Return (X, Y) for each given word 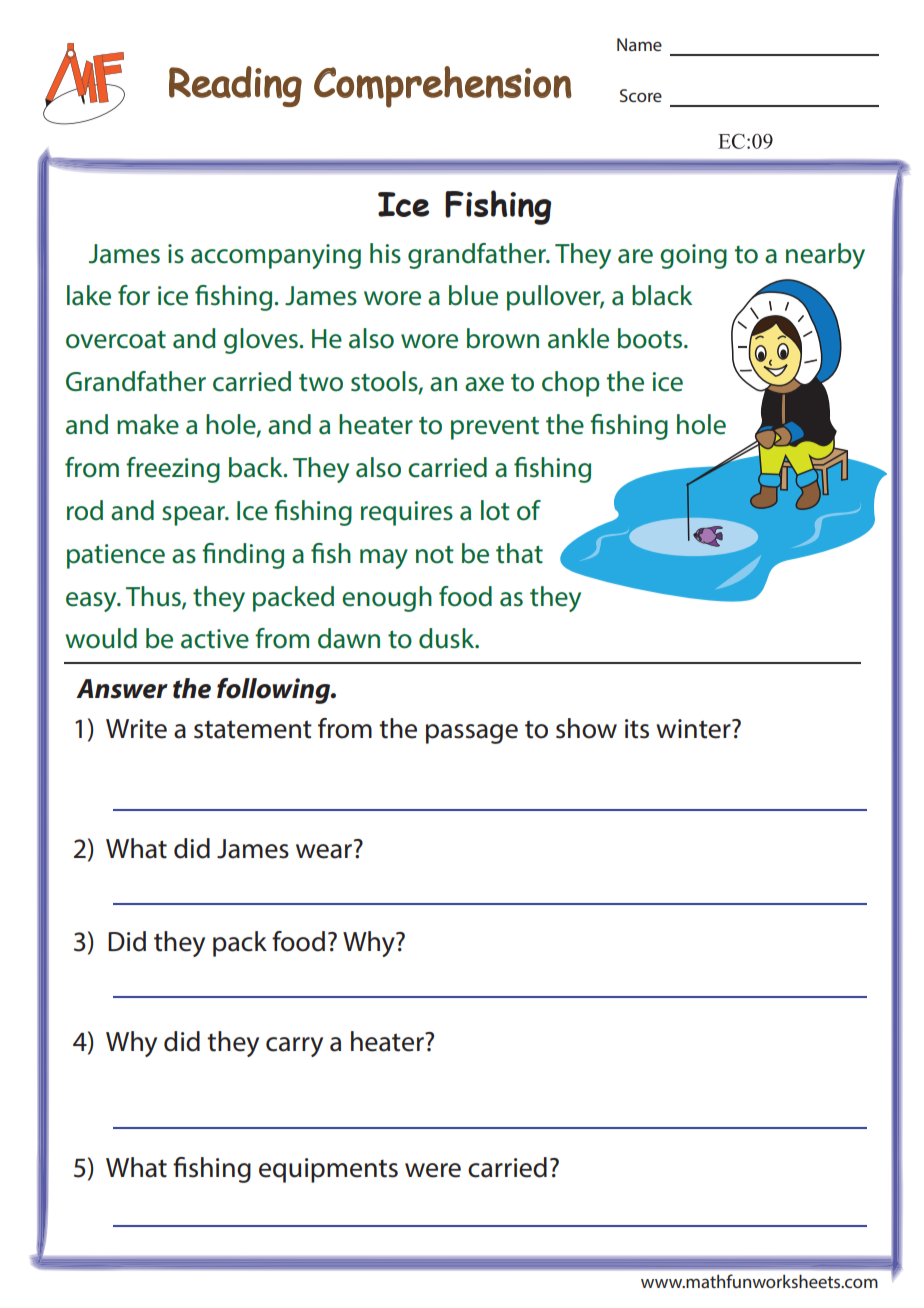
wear (324, 851)
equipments (328, 1170)
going (693, 256)
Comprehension (443, 87)
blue (473, 295)
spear (194, 516)
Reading (235, 86)
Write (136, 729)
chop (571, 384)
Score (641, 95)
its (637, 729)
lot (495, 510)
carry (294, 1047)
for (134, 295)
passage (472, 734)
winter (694, 729)
